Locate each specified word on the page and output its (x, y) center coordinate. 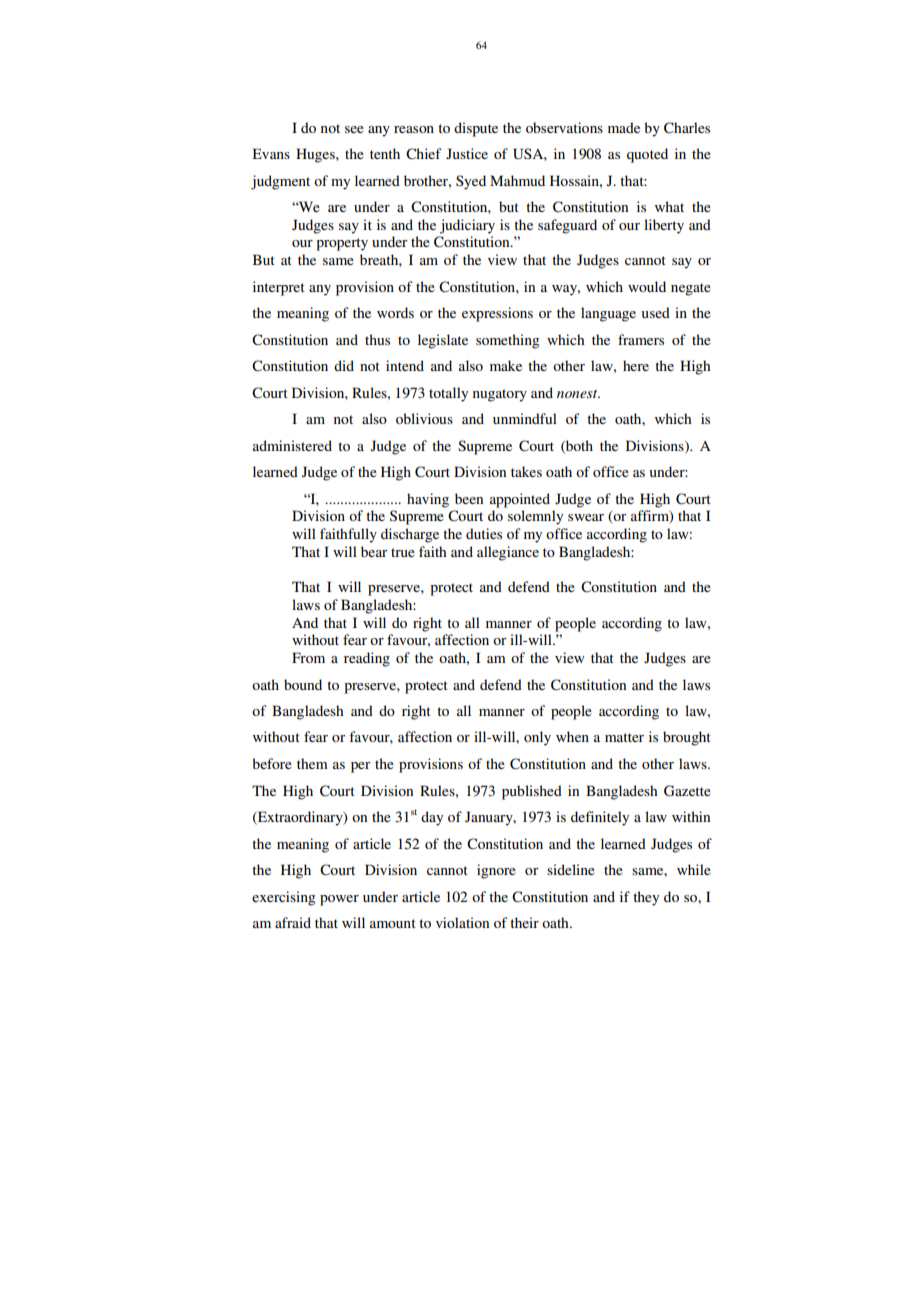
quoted (647, 155)
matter (624, 737)
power (339, 900)
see (354, 129)
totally (448, 394)
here (636, 365)
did (344, 365)
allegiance (508, 553)
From (308, 657)
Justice (467, 153)
